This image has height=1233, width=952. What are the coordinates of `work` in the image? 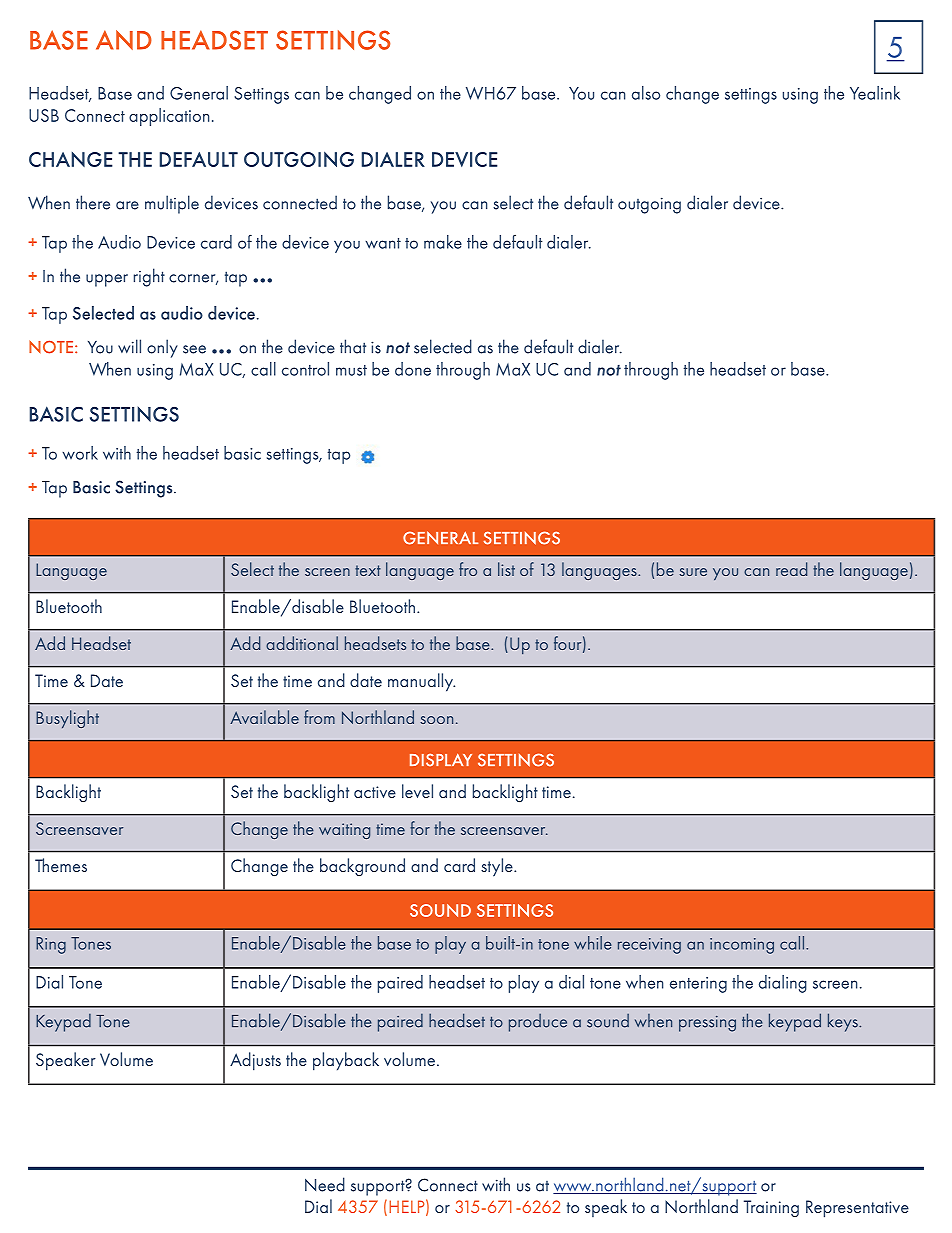 It's located at (80, 453).
